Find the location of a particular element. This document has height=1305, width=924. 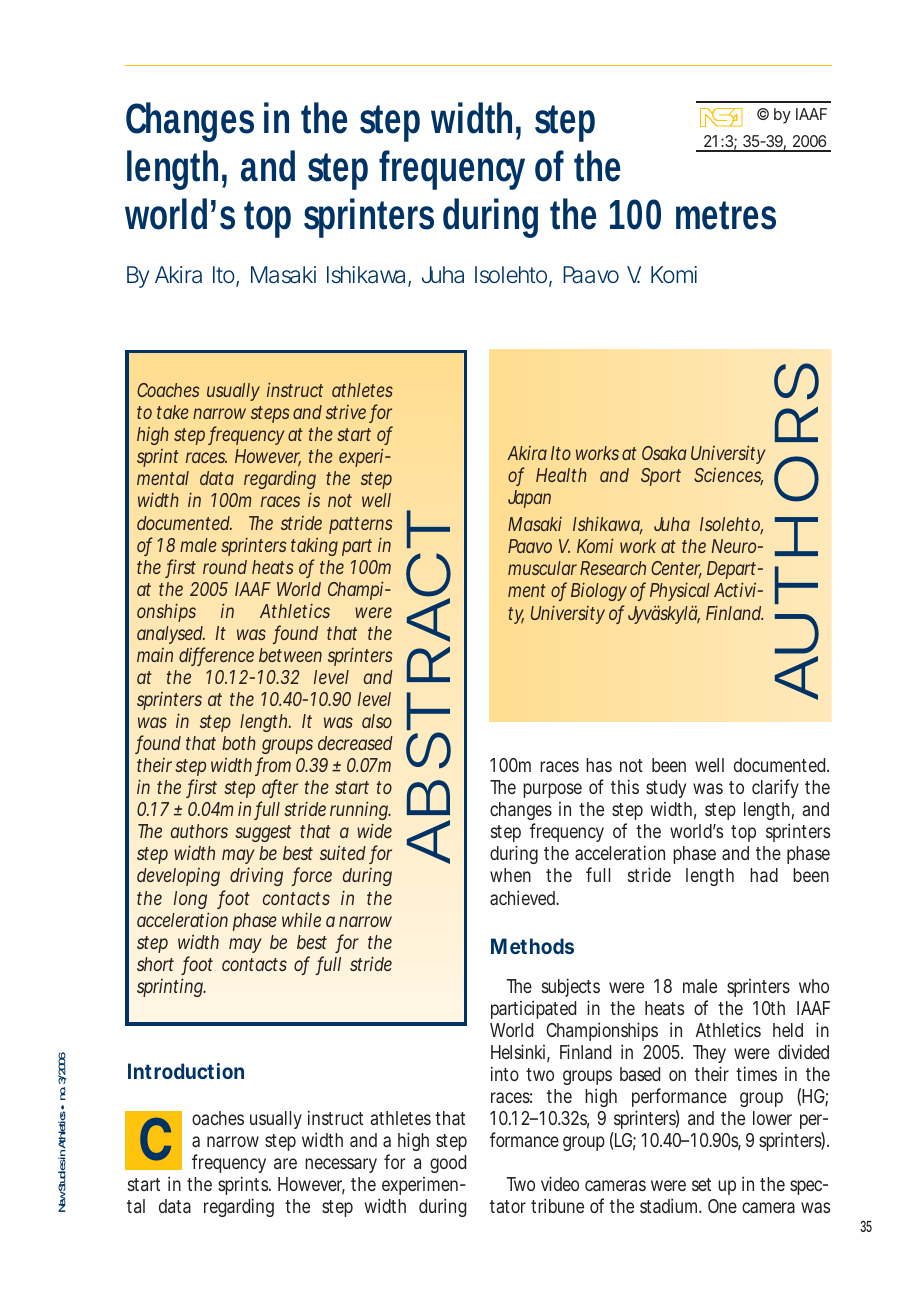

purpose is located at coordinates (552, 790).
